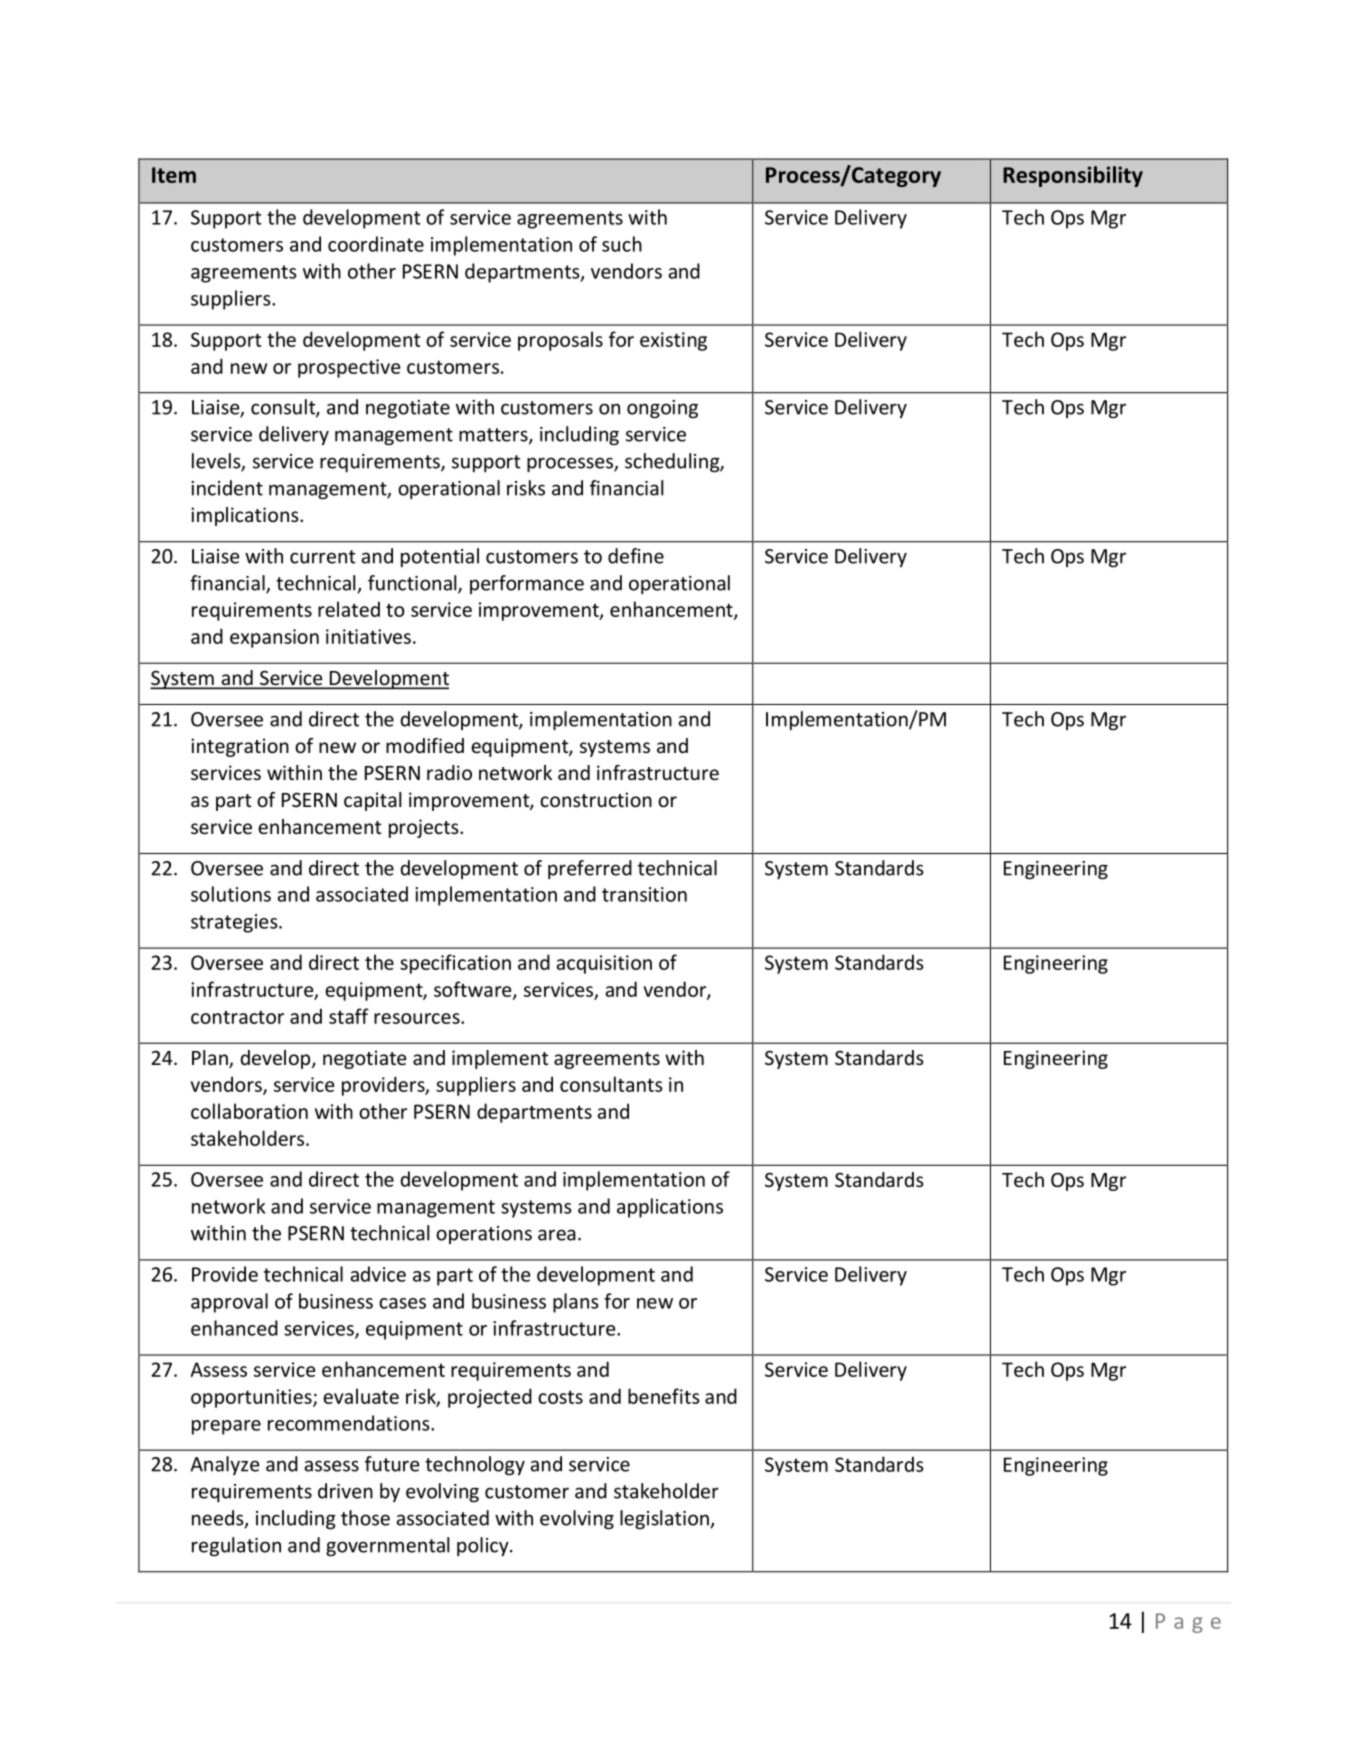 This screenshot has width=1347, height=1744. What do you see at coordinates (219, 1519) in the screenshot?
I see `needs` at bounding box center [219, 1519].
